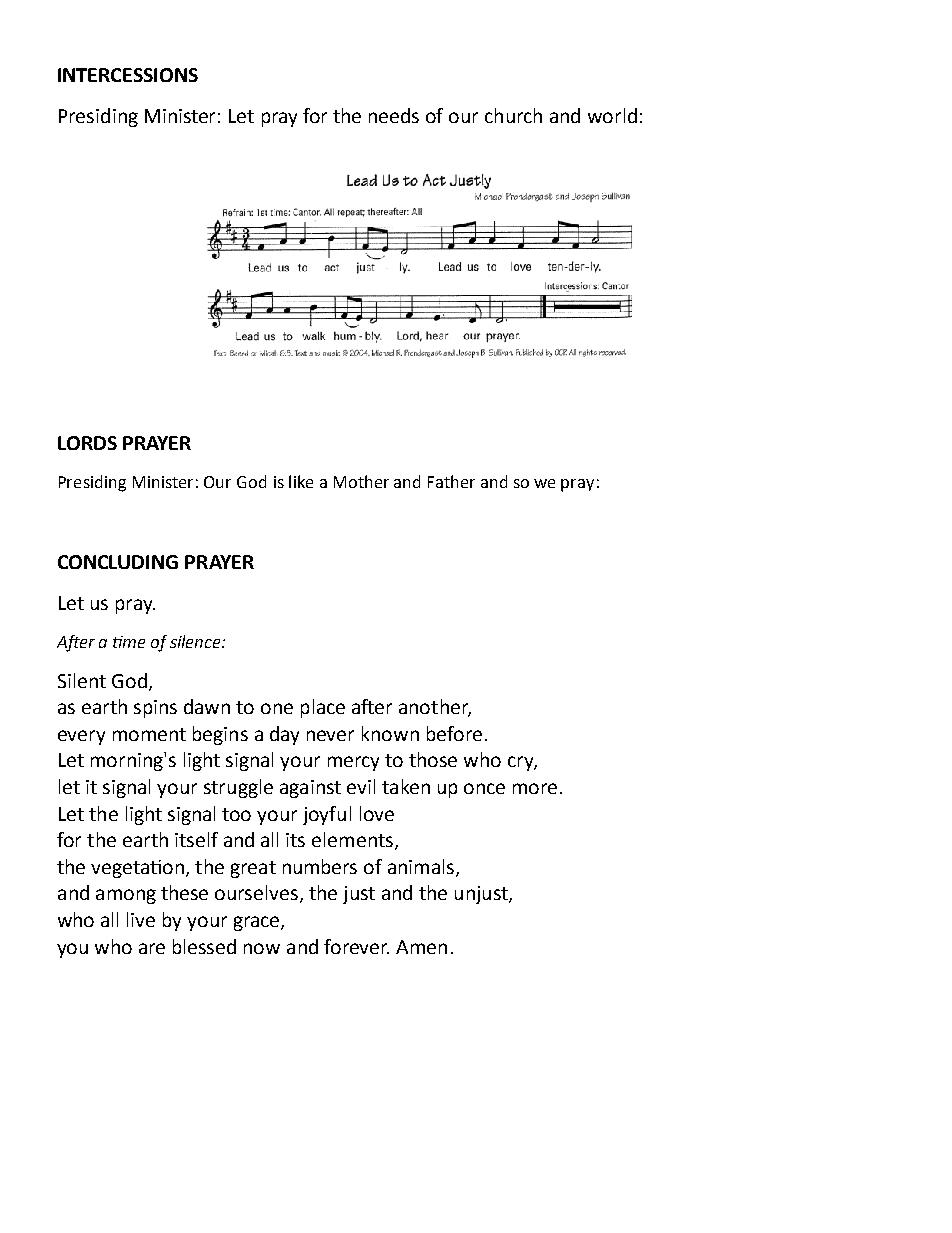  Describe the element at coordinates (141, 919) in the page. I see `live` at that location.
